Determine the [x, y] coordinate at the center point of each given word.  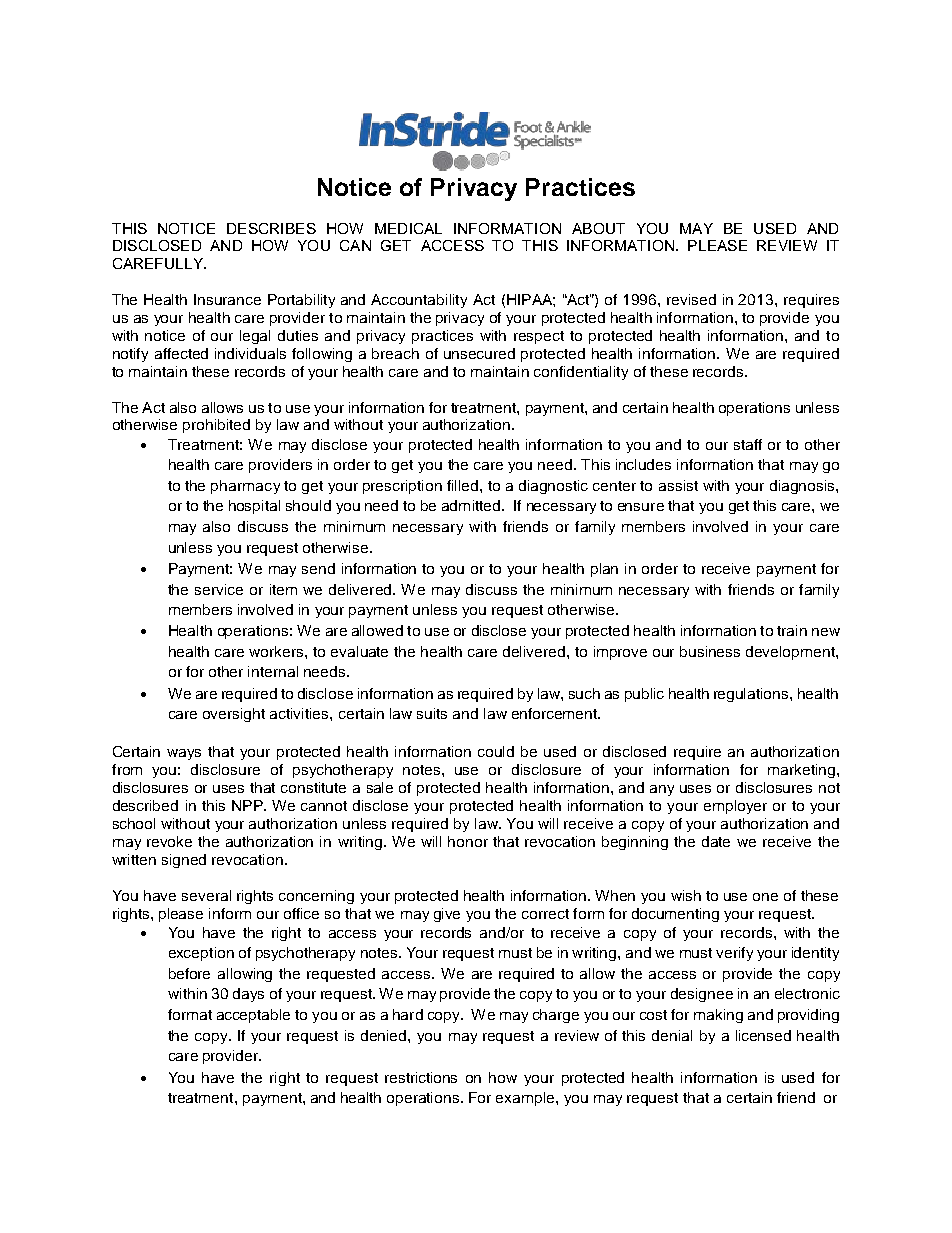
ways [184, 754]
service [219, 589]
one [765, 897]
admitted [471, 505]
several [206, 895]
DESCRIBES [271, 228]
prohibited [216, 426]
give [447, 915]
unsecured [479, 353]
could [496, 751]
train [792, 630]
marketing [801, 771]
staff [748, 444]
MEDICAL [408, 228]
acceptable [253, 1016]
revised [691, 299]
